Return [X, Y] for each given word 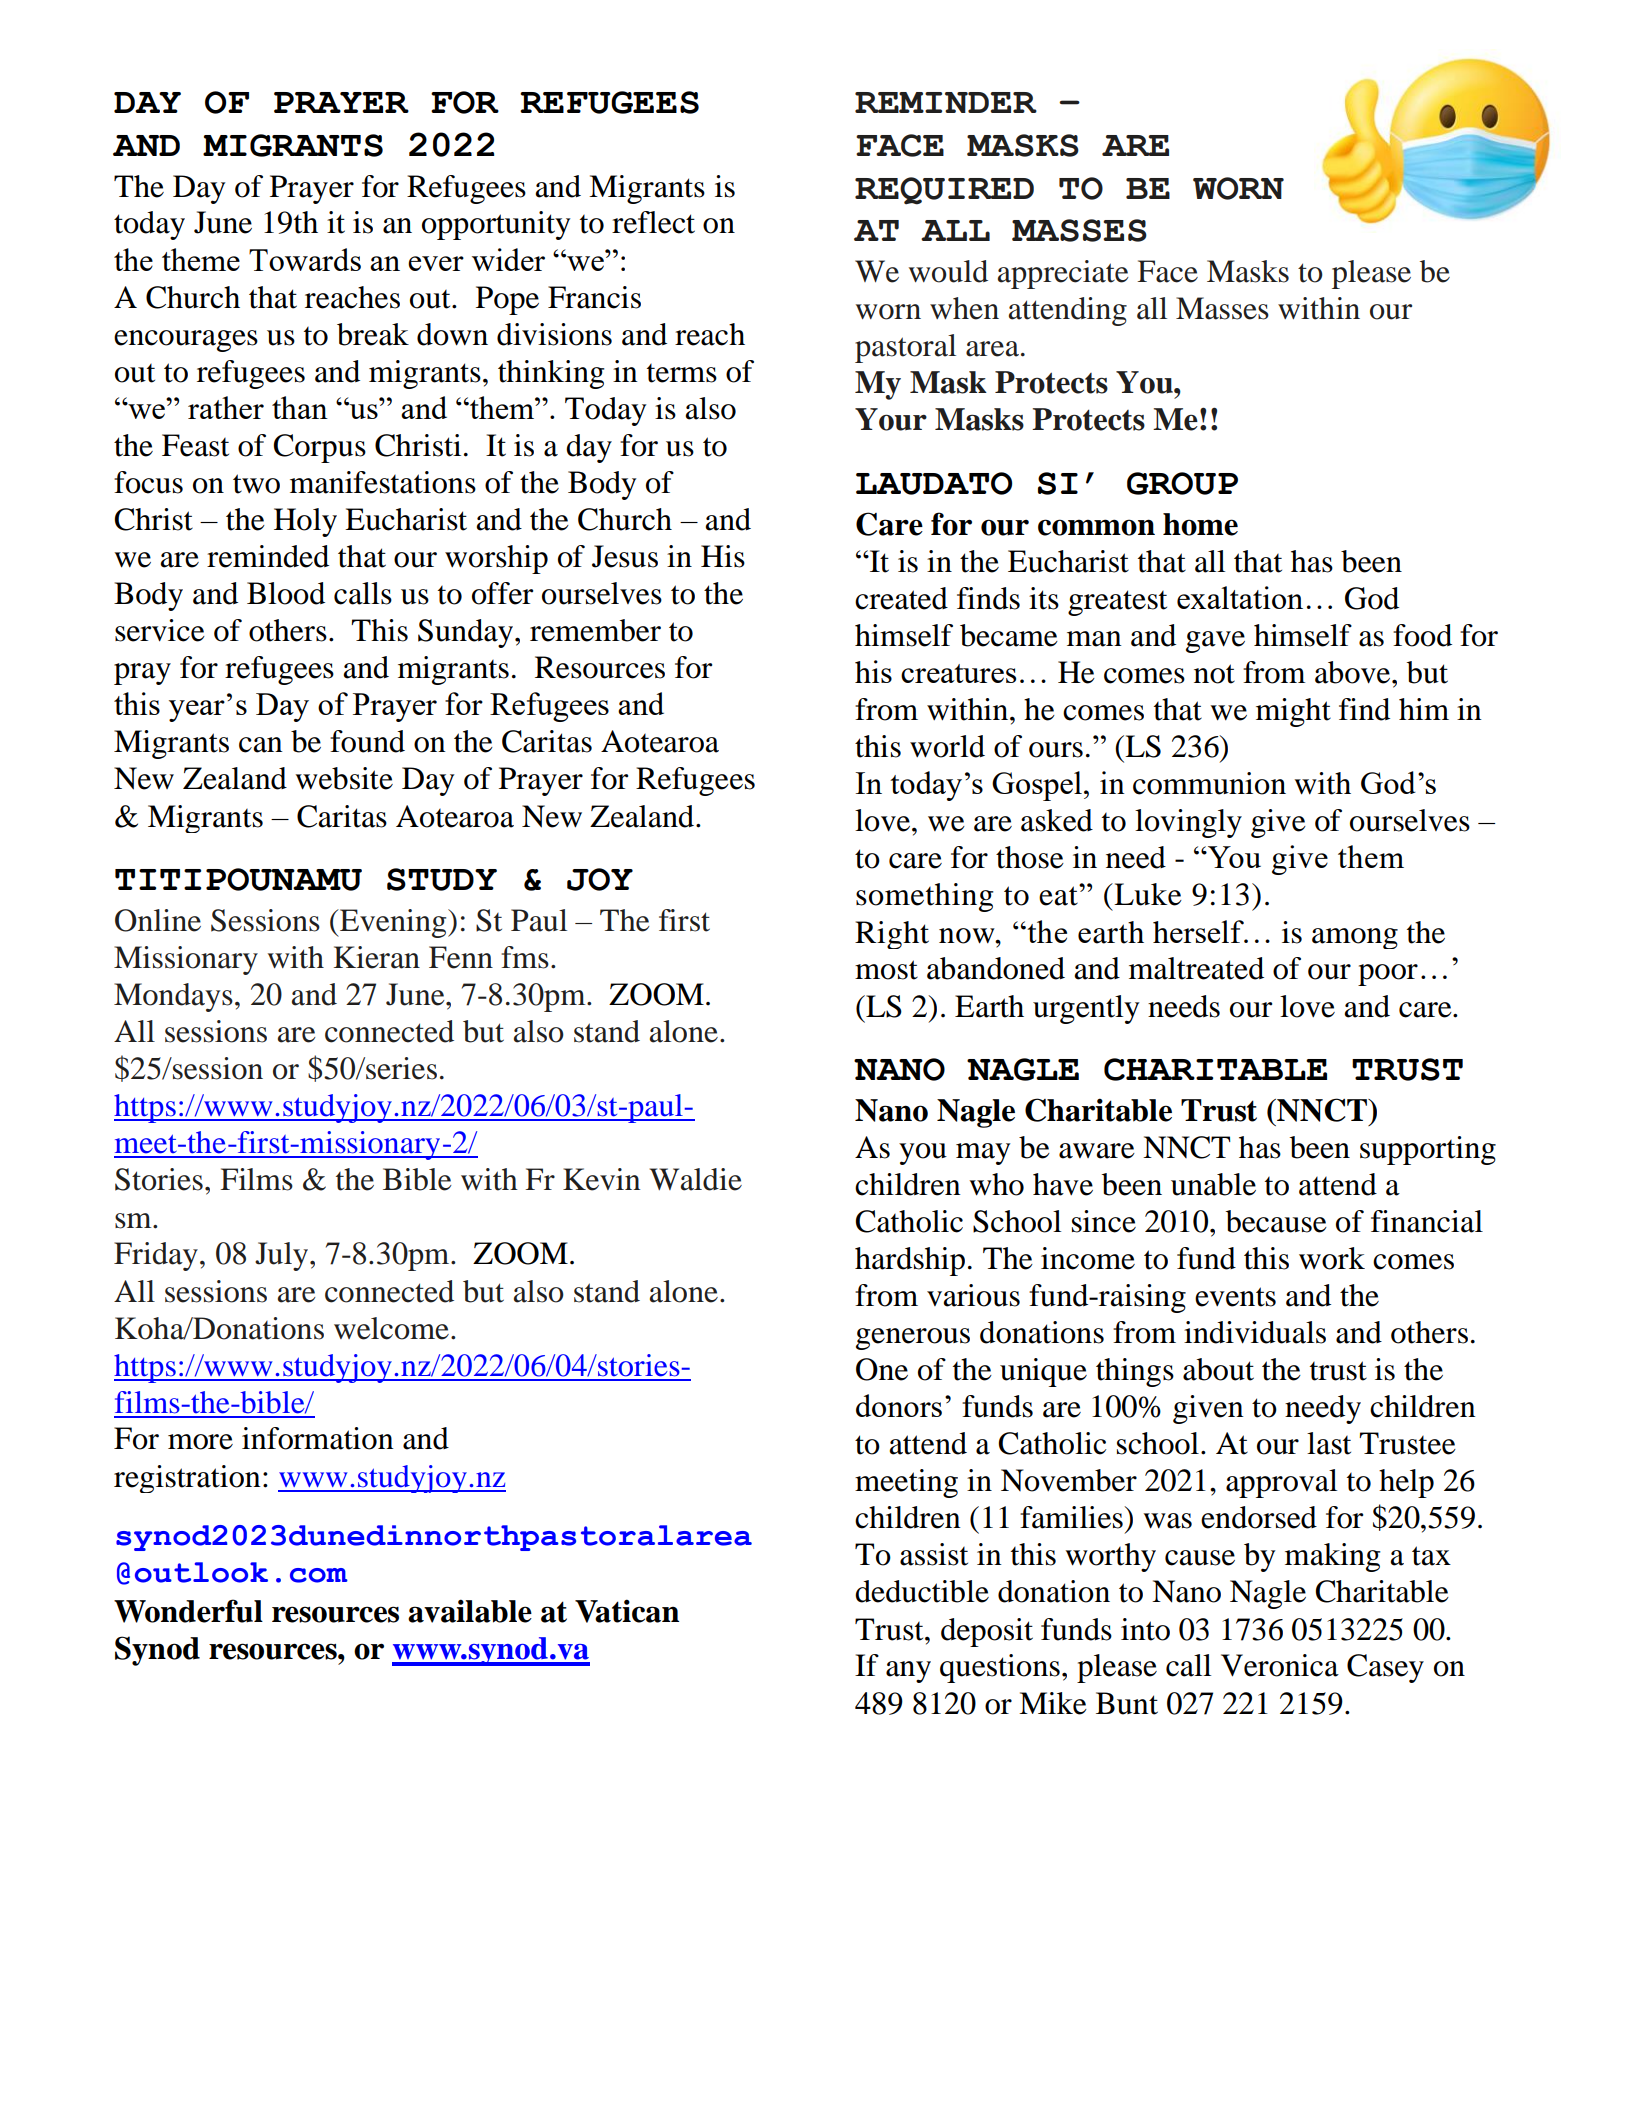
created [901, 598]
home [1200, 524]
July [281, 1256]
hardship [910, 1261]
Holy [305, 522]
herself [1199, 931]
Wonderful [188, 1611]
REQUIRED [944, 191]
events [1235, 1297]
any [908, 1672]
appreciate [1063, 274]
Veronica [1280, 1665]
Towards [305, 259]
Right [892, 935]
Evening [393, 923]
